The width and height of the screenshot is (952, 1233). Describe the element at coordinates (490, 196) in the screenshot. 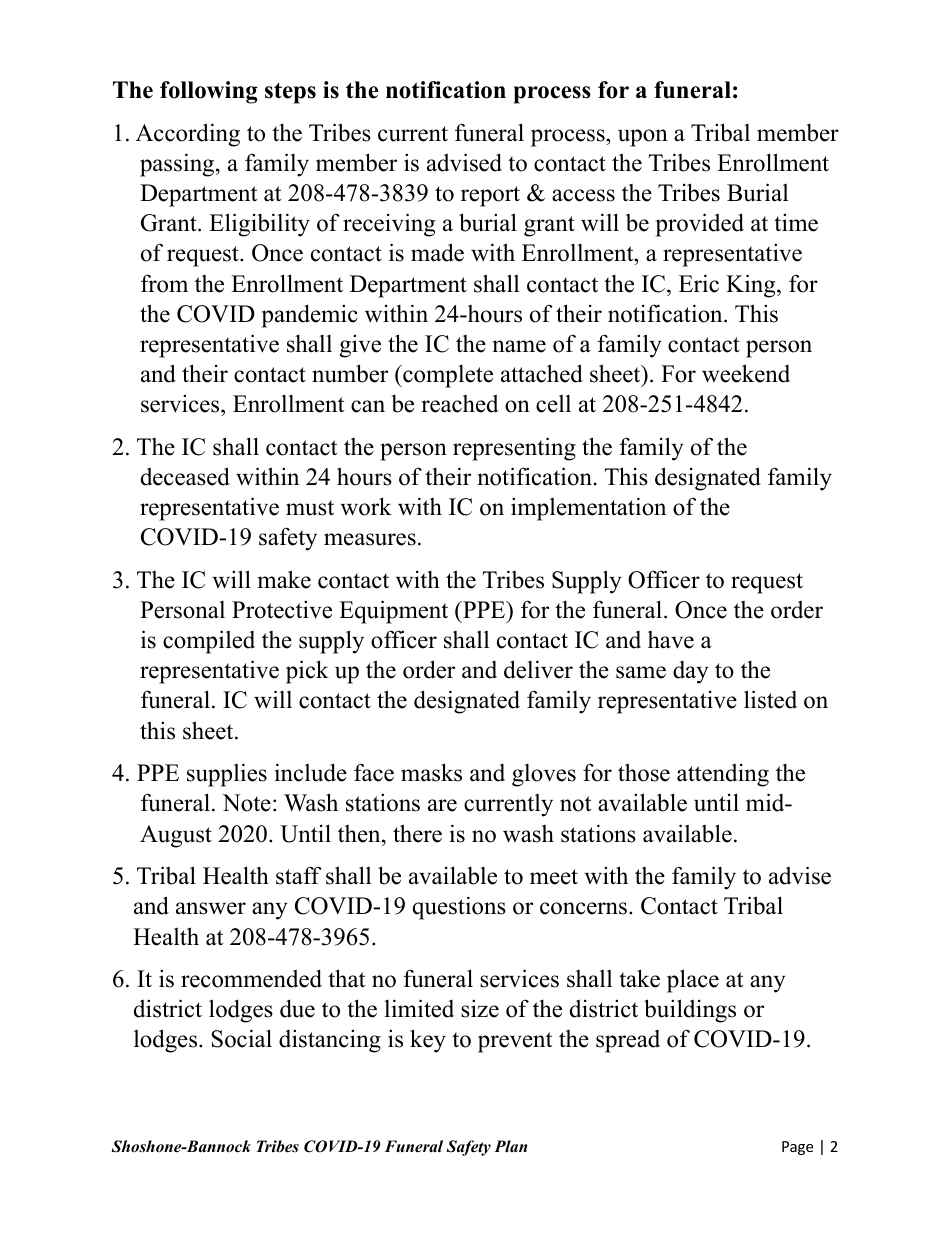

I see `report` at that location.
